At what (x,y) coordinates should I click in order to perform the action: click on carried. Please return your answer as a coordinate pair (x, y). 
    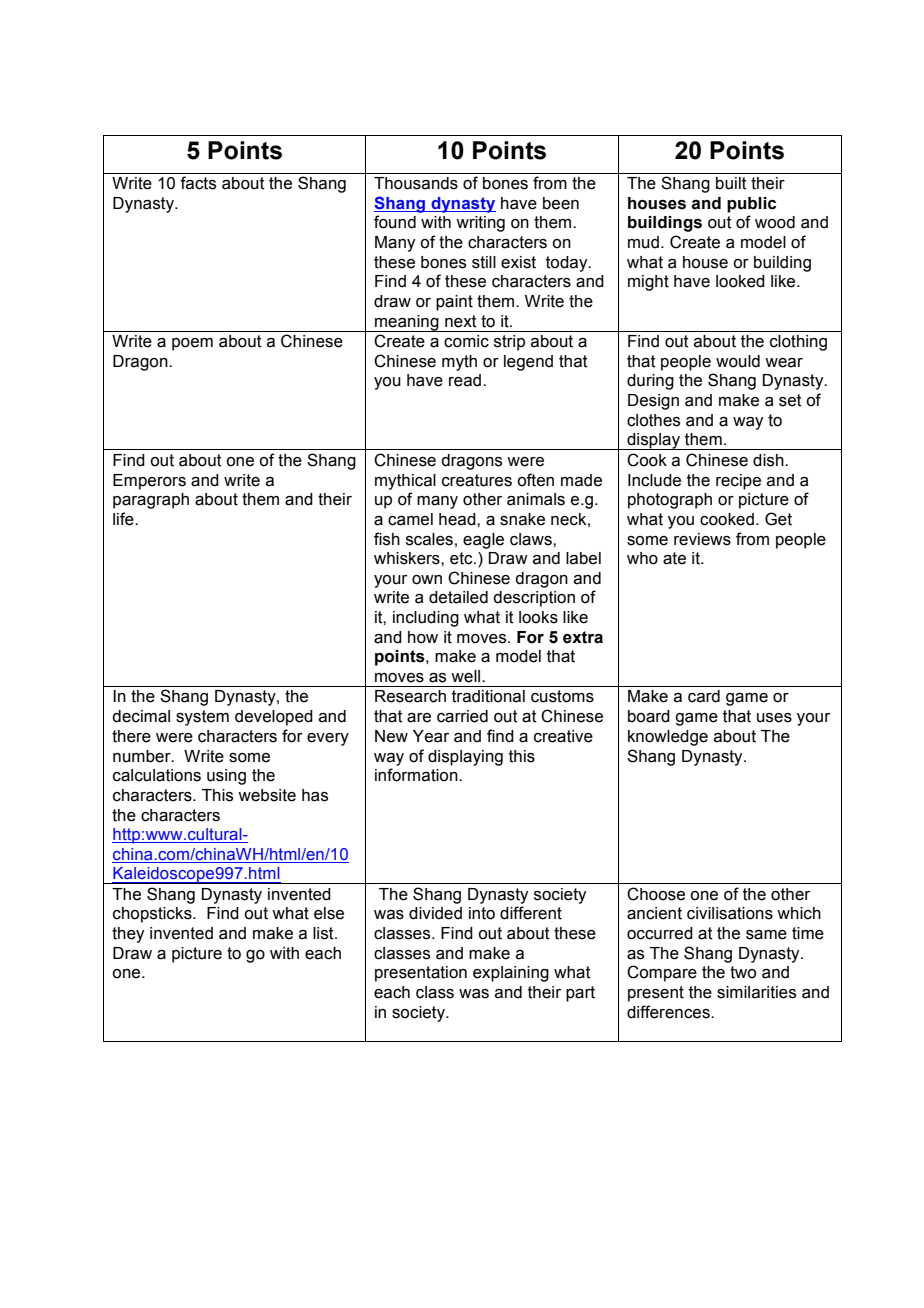
    Looking at the image, I should click on (462, 716).
